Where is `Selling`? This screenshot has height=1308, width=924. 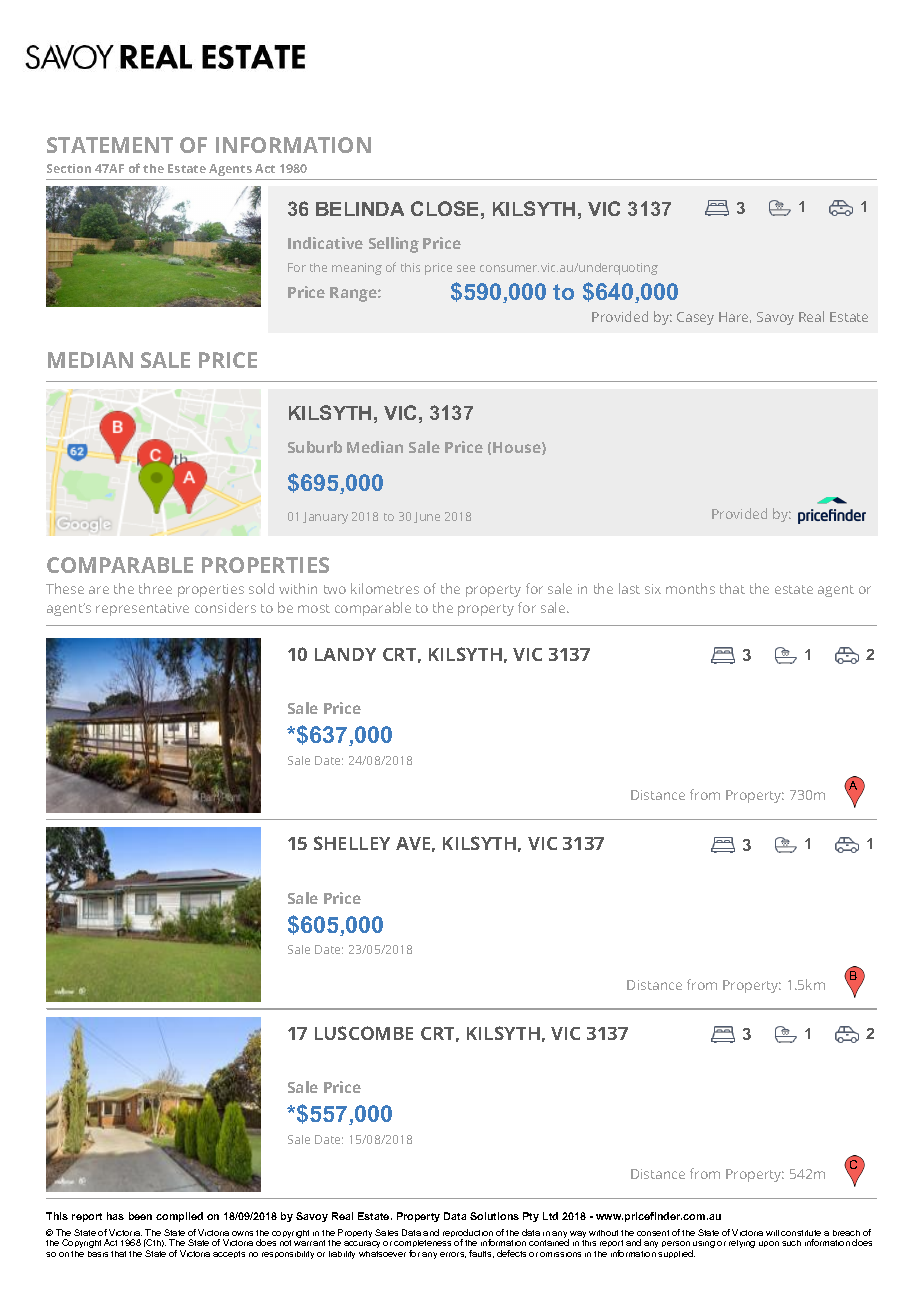 Selling is located at coordinates (394, 245).
